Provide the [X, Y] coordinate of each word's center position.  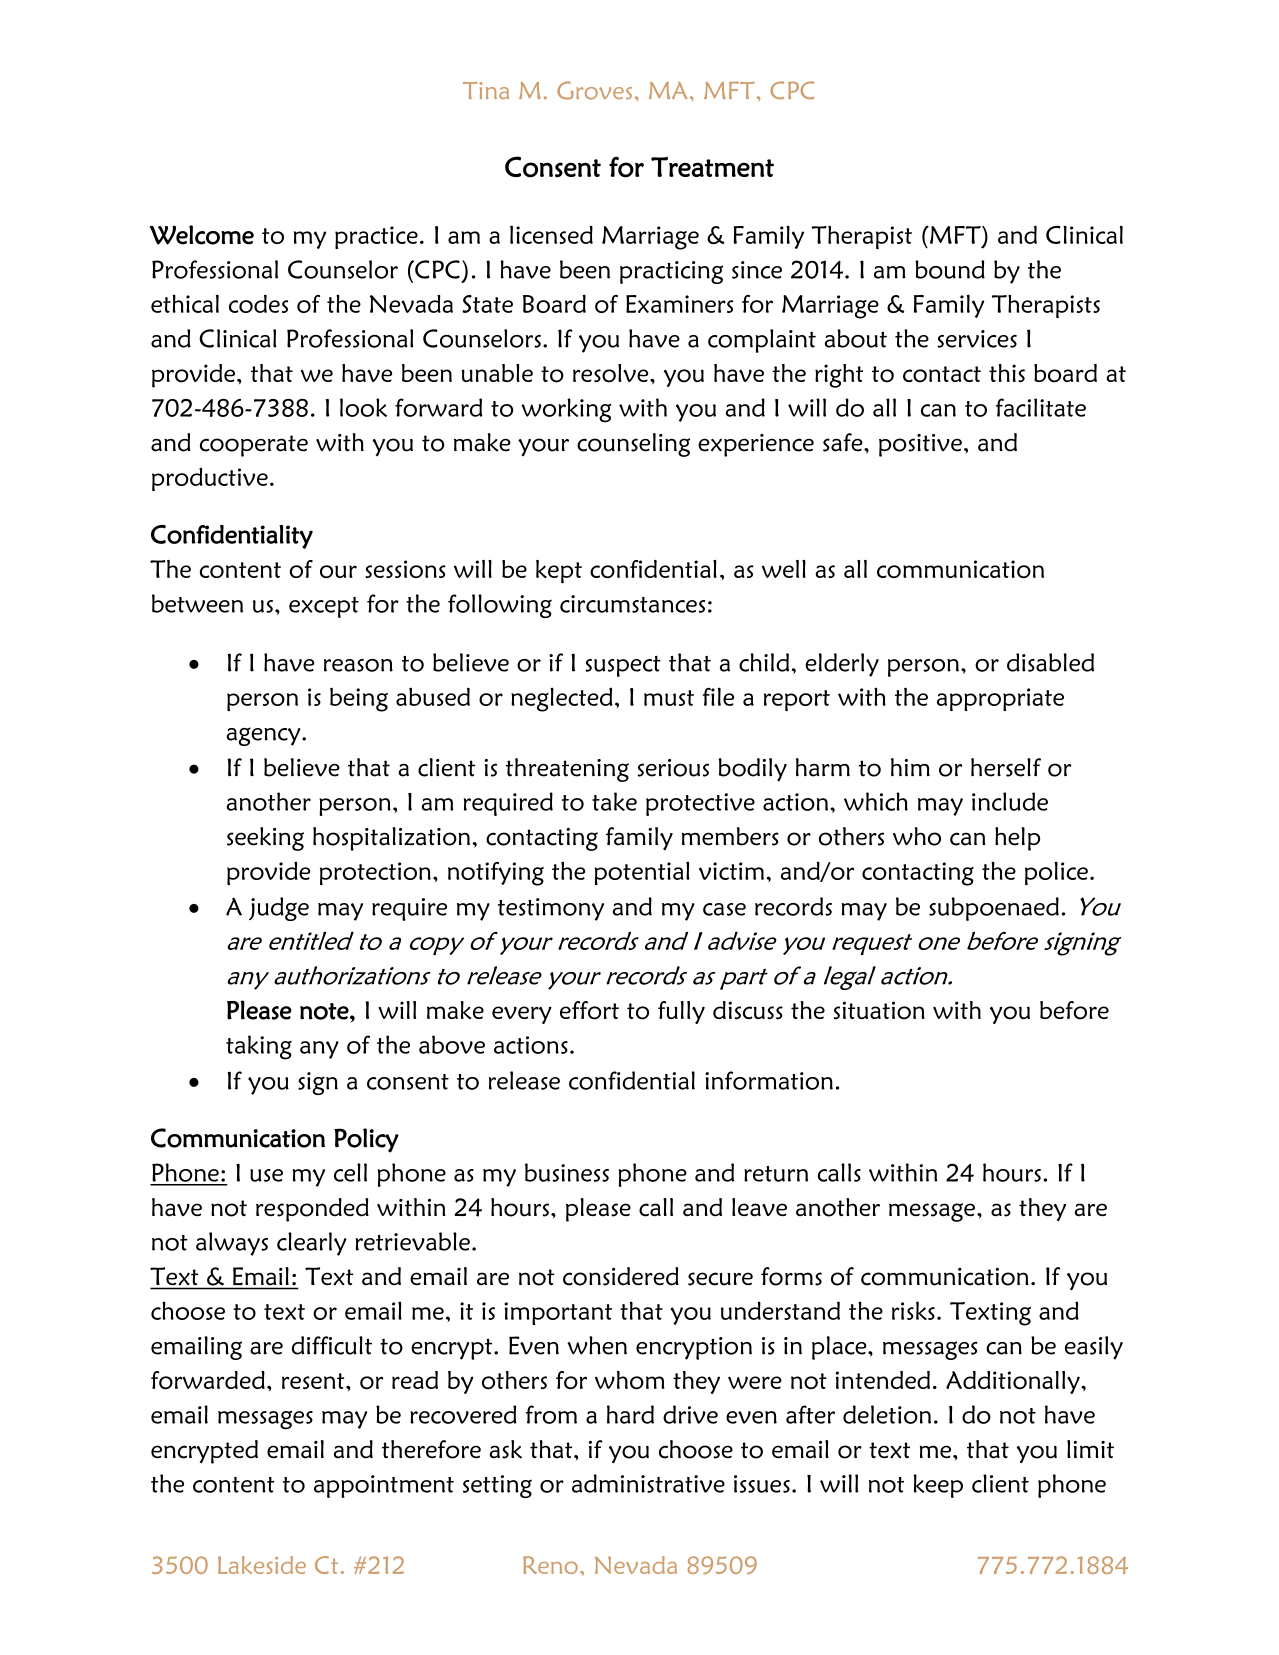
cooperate [254, 446]
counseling [633, 445]
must [669, 698]
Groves [594, 90]
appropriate [1000, 699]
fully [681, 1012]
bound [950, 269]
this [1007, 373]
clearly [312, 1244]
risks [913, 1310]
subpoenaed [994, 909]
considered [621, 1276]
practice [376, 237]
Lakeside [262, 1565]
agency [264, 736]
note [325, 1011]
